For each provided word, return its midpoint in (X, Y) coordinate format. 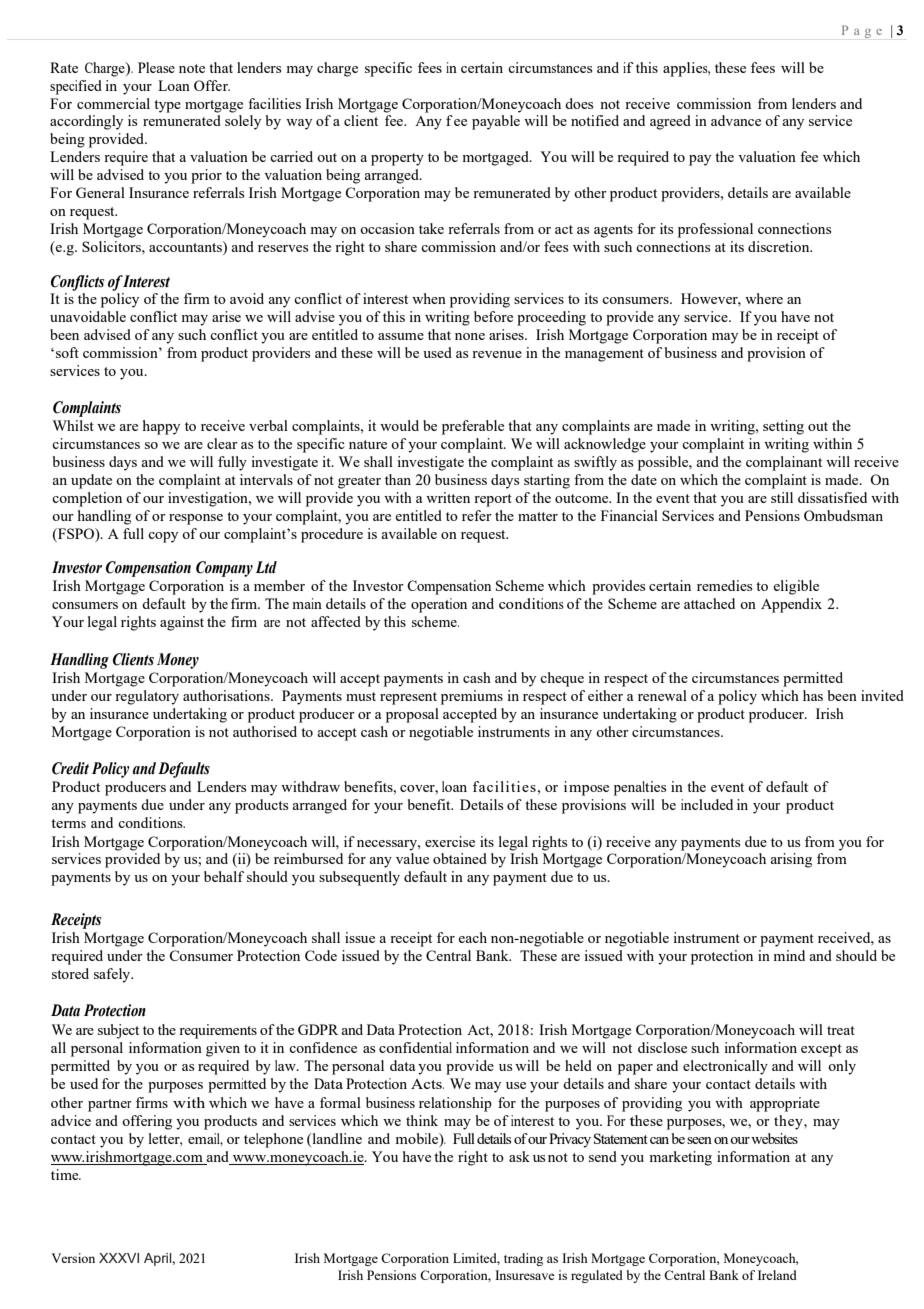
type (167, 106)
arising (791, 860)
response (196, 519)
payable (496, 122)
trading (523, 1259)
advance (736, 120)
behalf (224, 876)
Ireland (777, 1275)
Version (73, 1258)
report (493, 500)
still (782, 497)
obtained (460, 858)
